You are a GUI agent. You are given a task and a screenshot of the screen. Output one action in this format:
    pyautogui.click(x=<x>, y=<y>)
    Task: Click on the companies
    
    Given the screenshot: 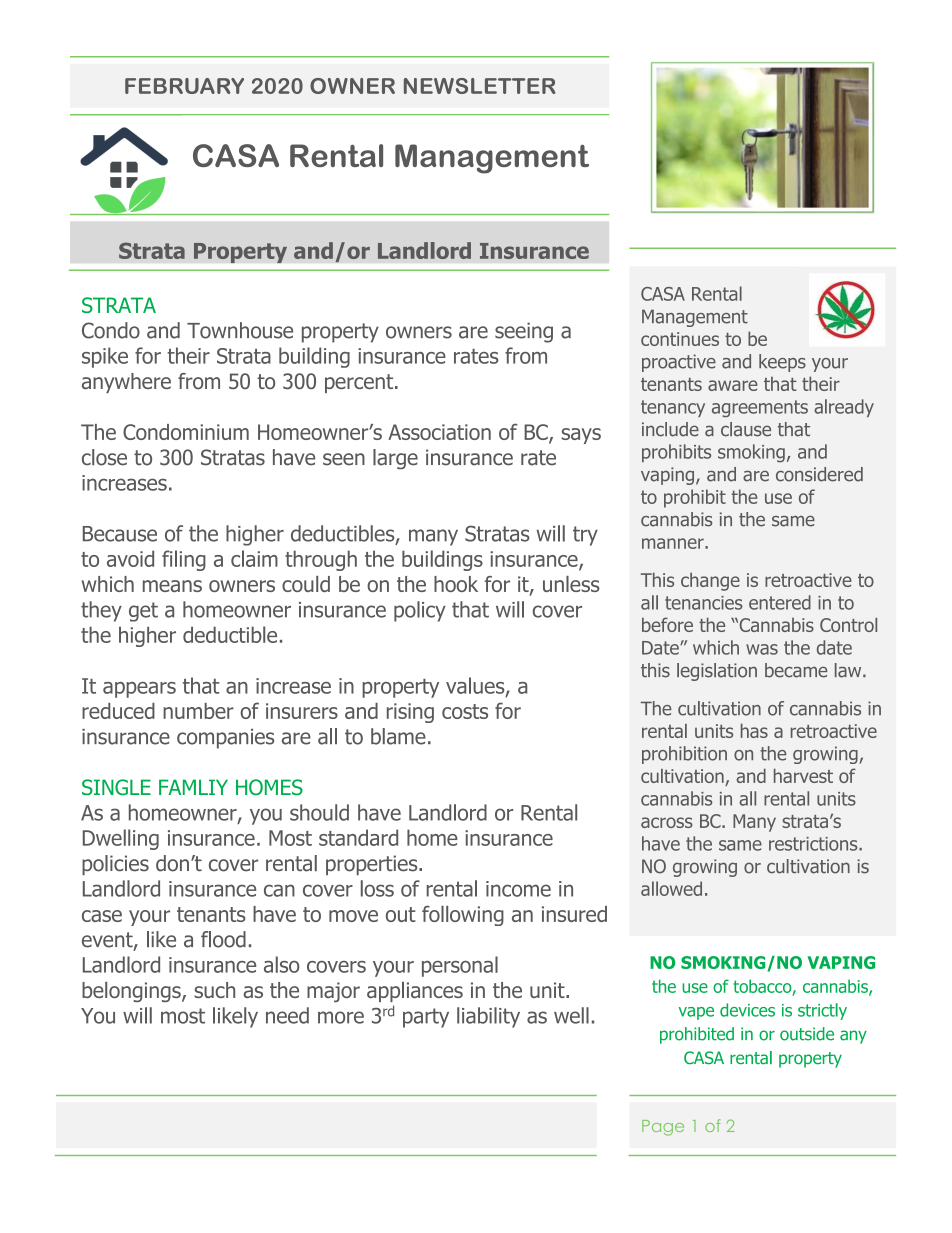 What is the action you would take?
    pyautogui.click(x=225, y=739)
